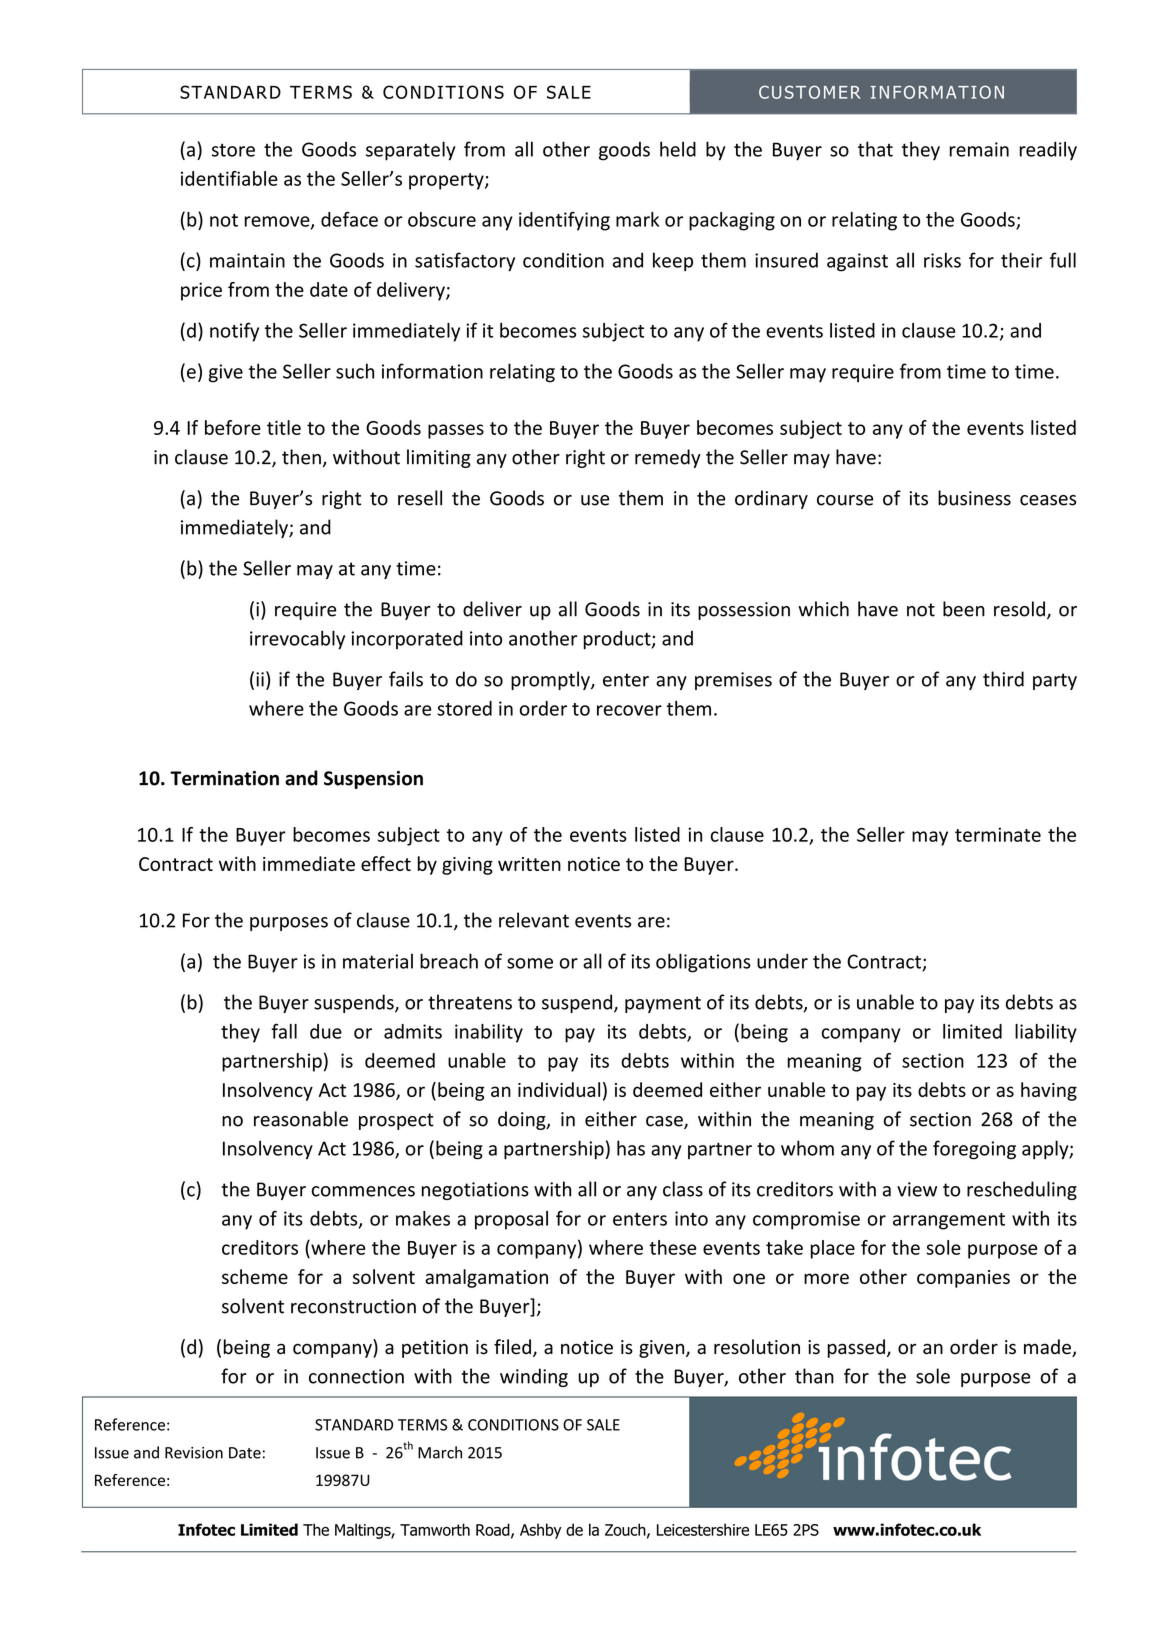  Describe the element at coordinates (284, 1031) in the screenshot. I see `fall` at that location.
